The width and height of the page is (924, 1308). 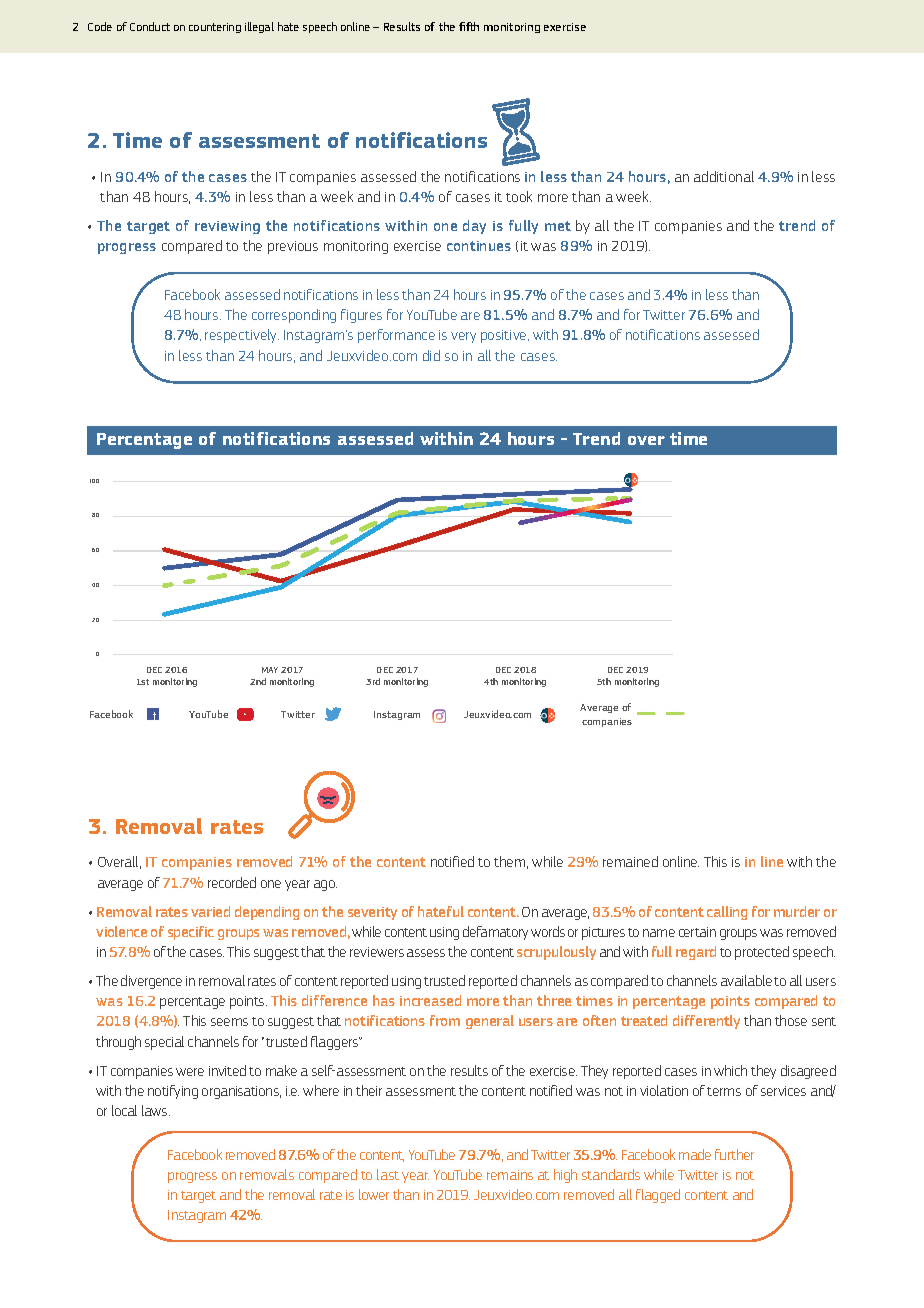 What do you see at coordinates (232, 882) in the page?
I see `recorded` at bounding box center [232, 882].
